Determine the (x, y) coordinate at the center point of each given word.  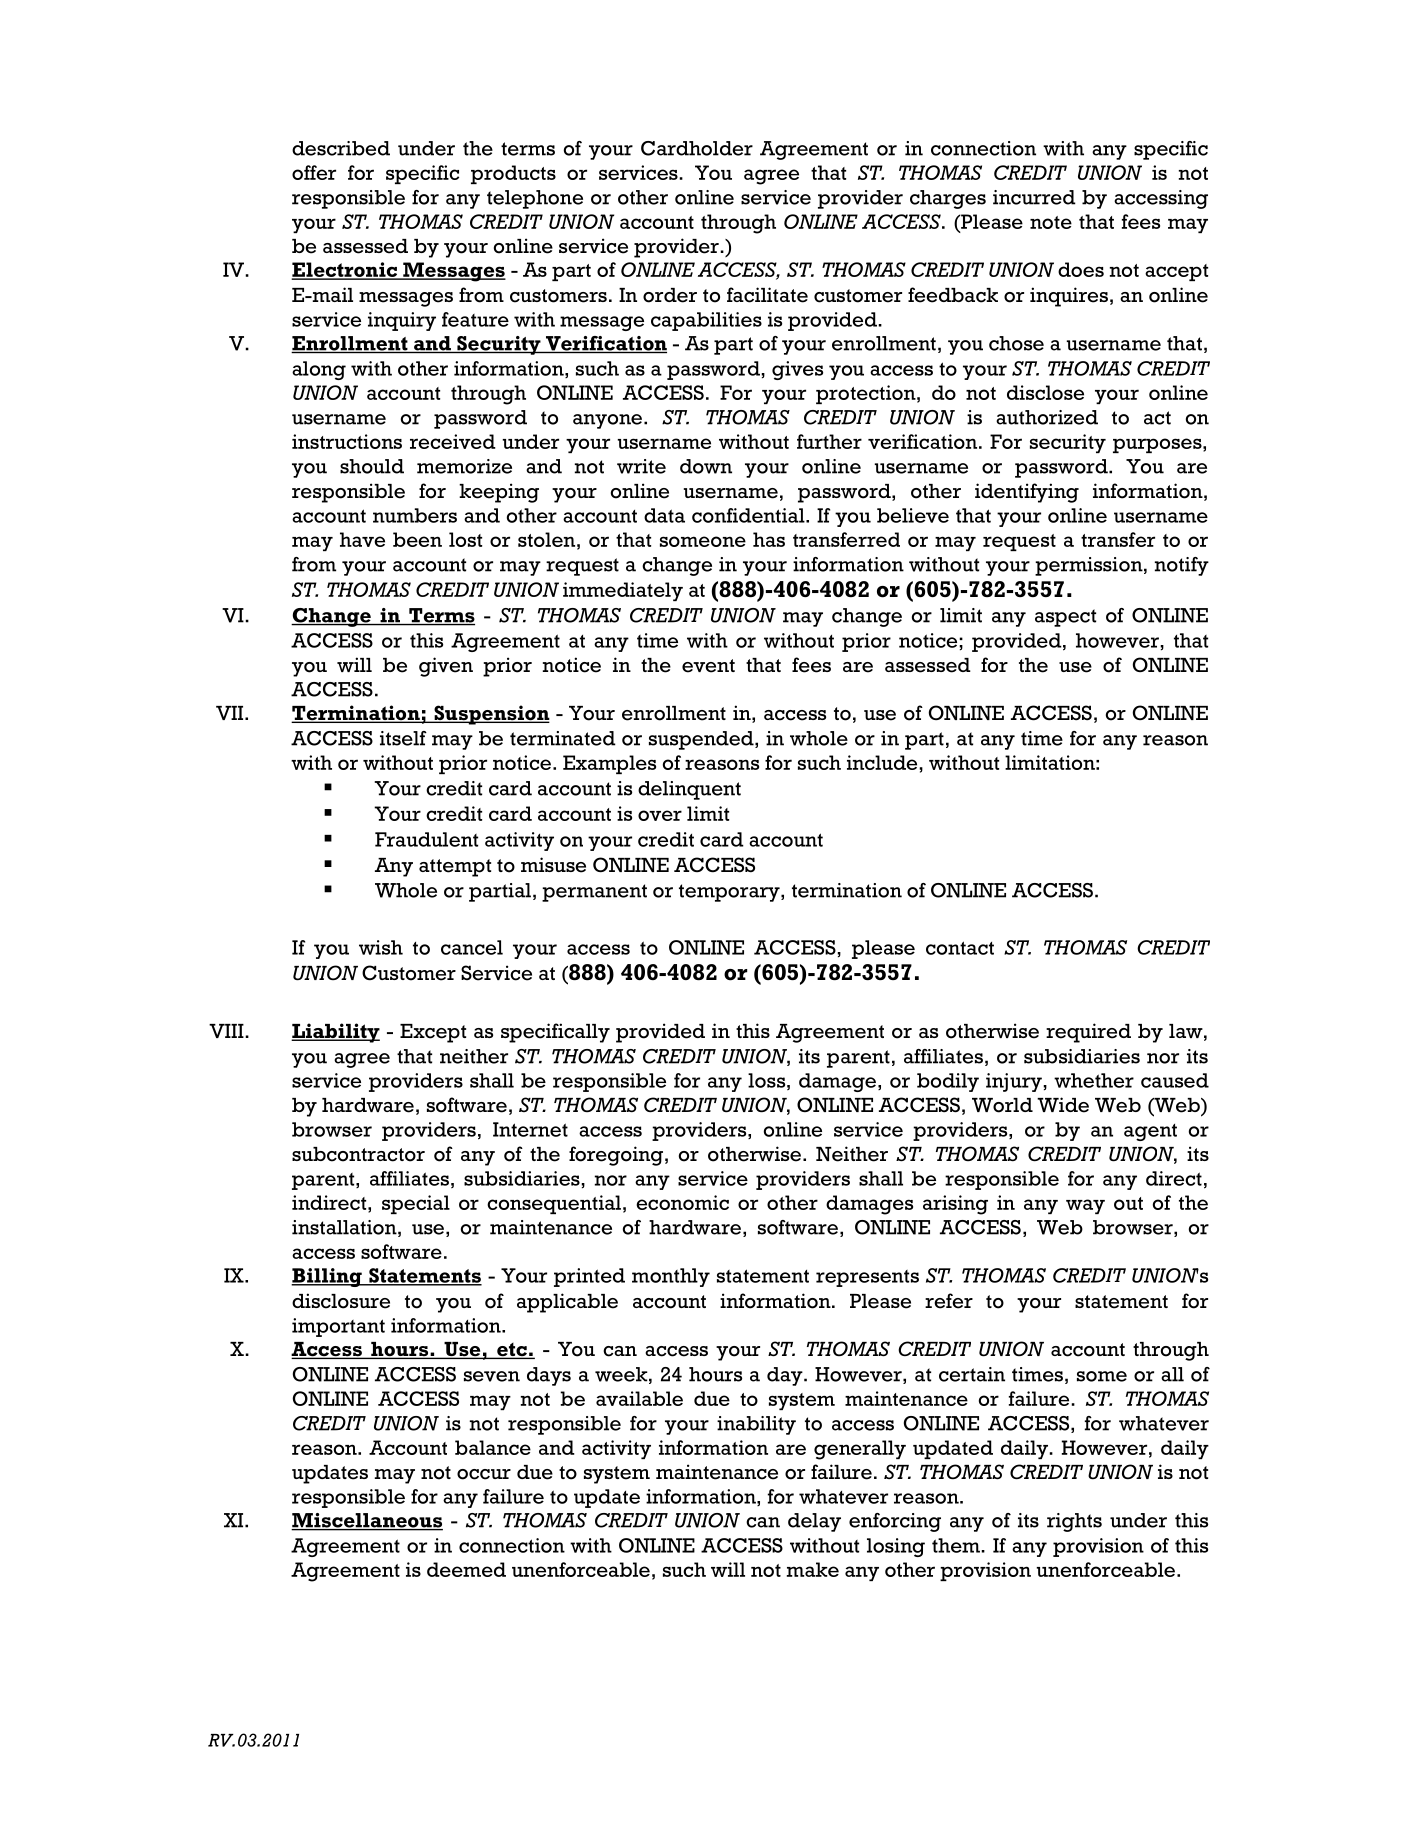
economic (682, 1202)
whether (1094, 1080)
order (670, 295)
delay (814, 1522)
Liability (335, 1033)
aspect (1065, 618)
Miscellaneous (367, 1521)
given (446, 667)
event (708, 666)
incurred (1034, 197)
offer (314, 172)
